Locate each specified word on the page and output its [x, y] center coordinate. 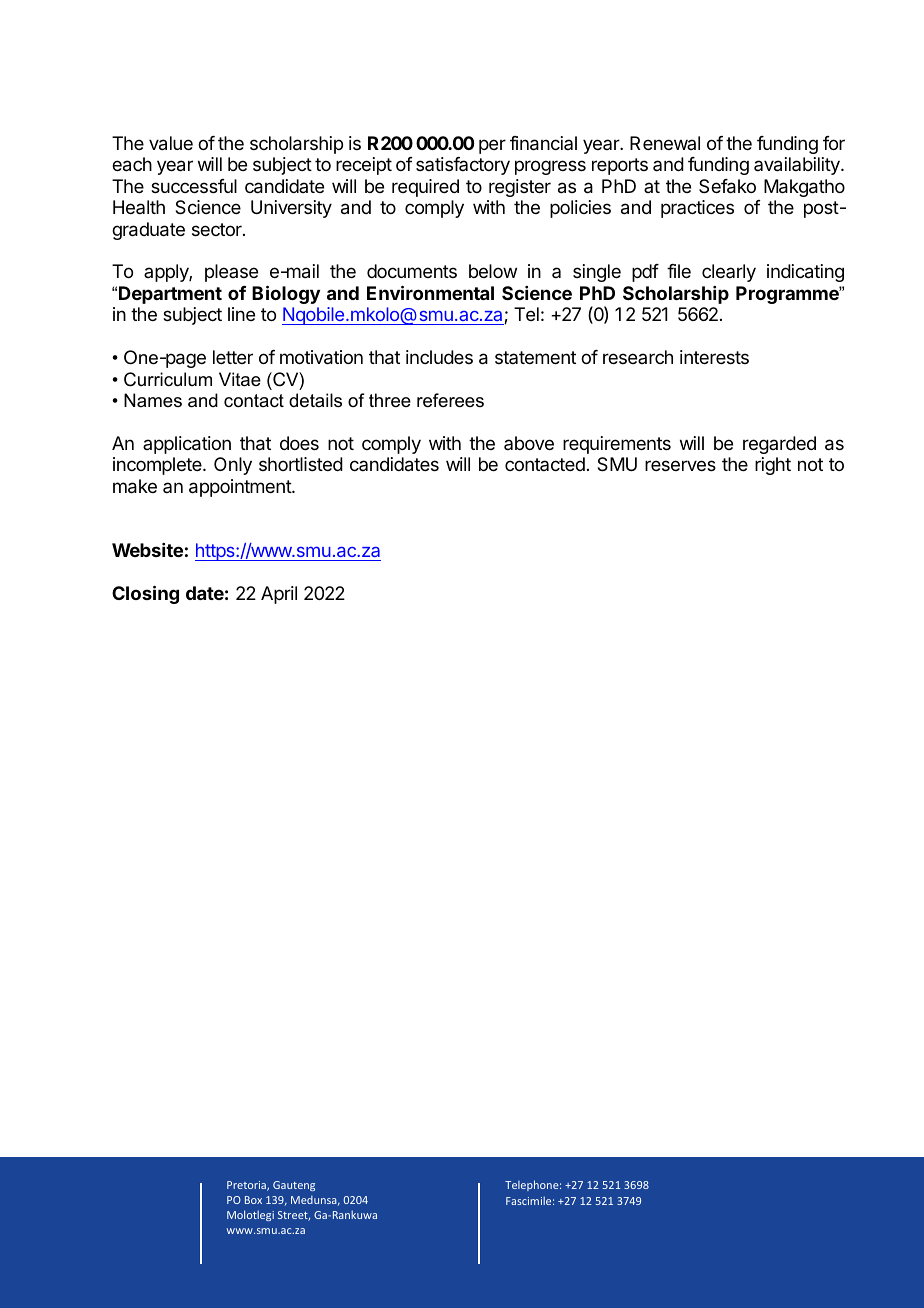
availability [798, 166]
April [279, 595]
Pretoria [247, 1186]
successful [194, 186]
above [529, 443]
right [773, 466]
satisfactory [463, 166]
